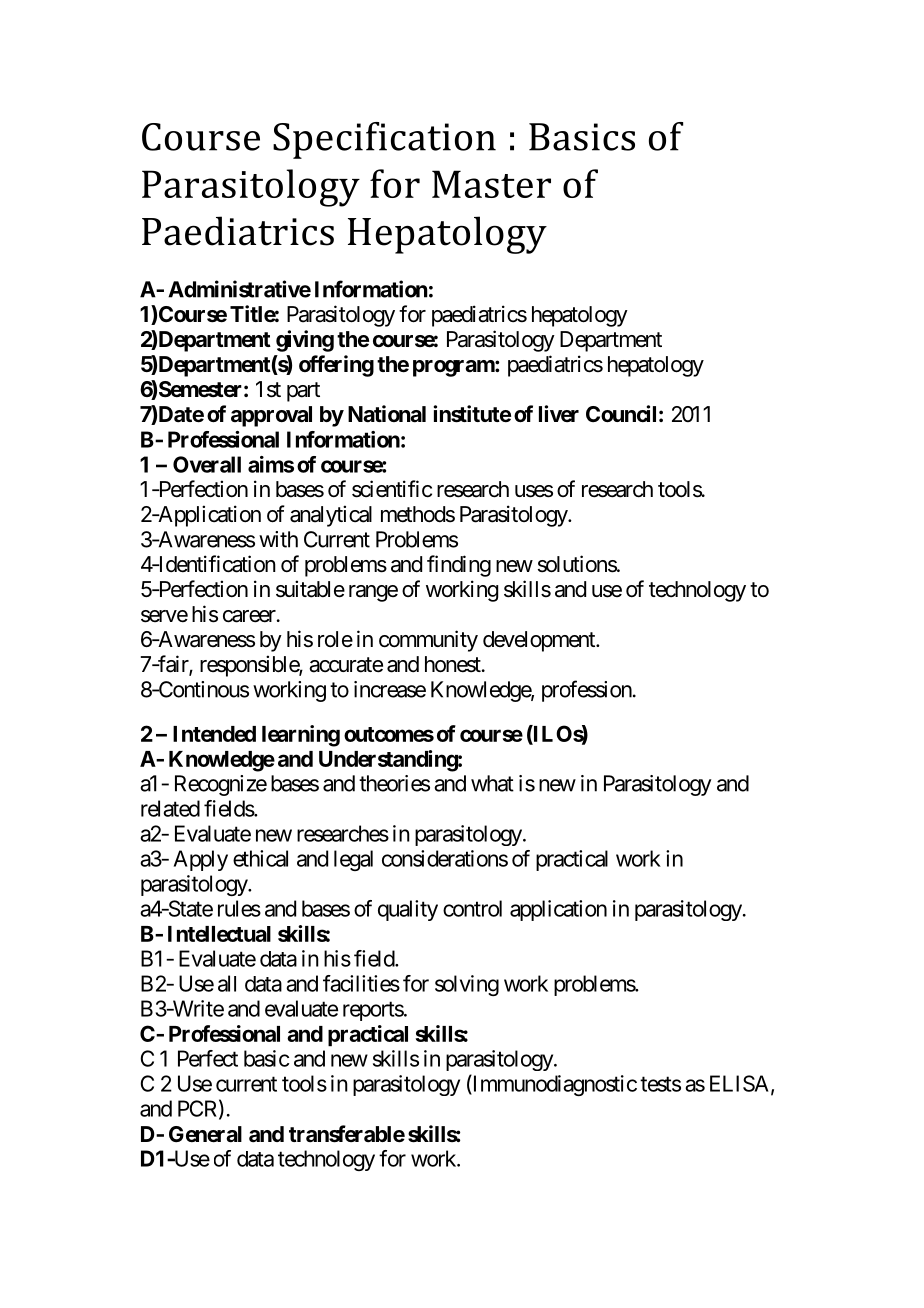 This screenshot has width=924, height=1308. I want to click on approval, so click(271, 416).
